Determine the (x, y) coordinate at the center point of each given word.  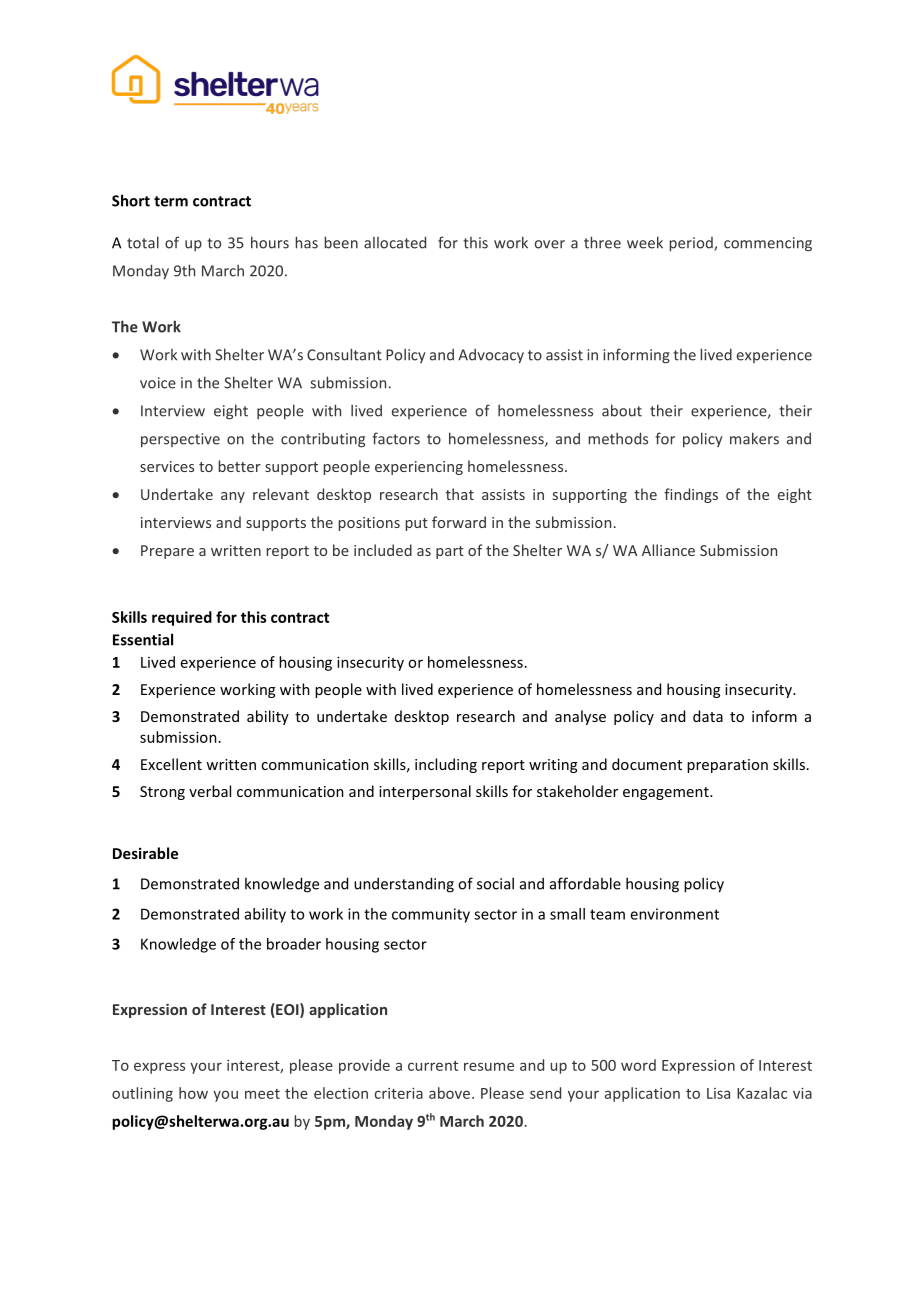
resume (489, 1066)
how (193, 1093)
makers (754, 438)
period (692, 244)
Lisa (718, 1093)
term (171, 201)
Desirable (145, 853)
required (182, 618)
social (495, 883)
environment (674, 914)
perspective (180, 440)
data (708, 716)
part (450, 552)
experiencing (419, 468)
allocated (395, 242)
